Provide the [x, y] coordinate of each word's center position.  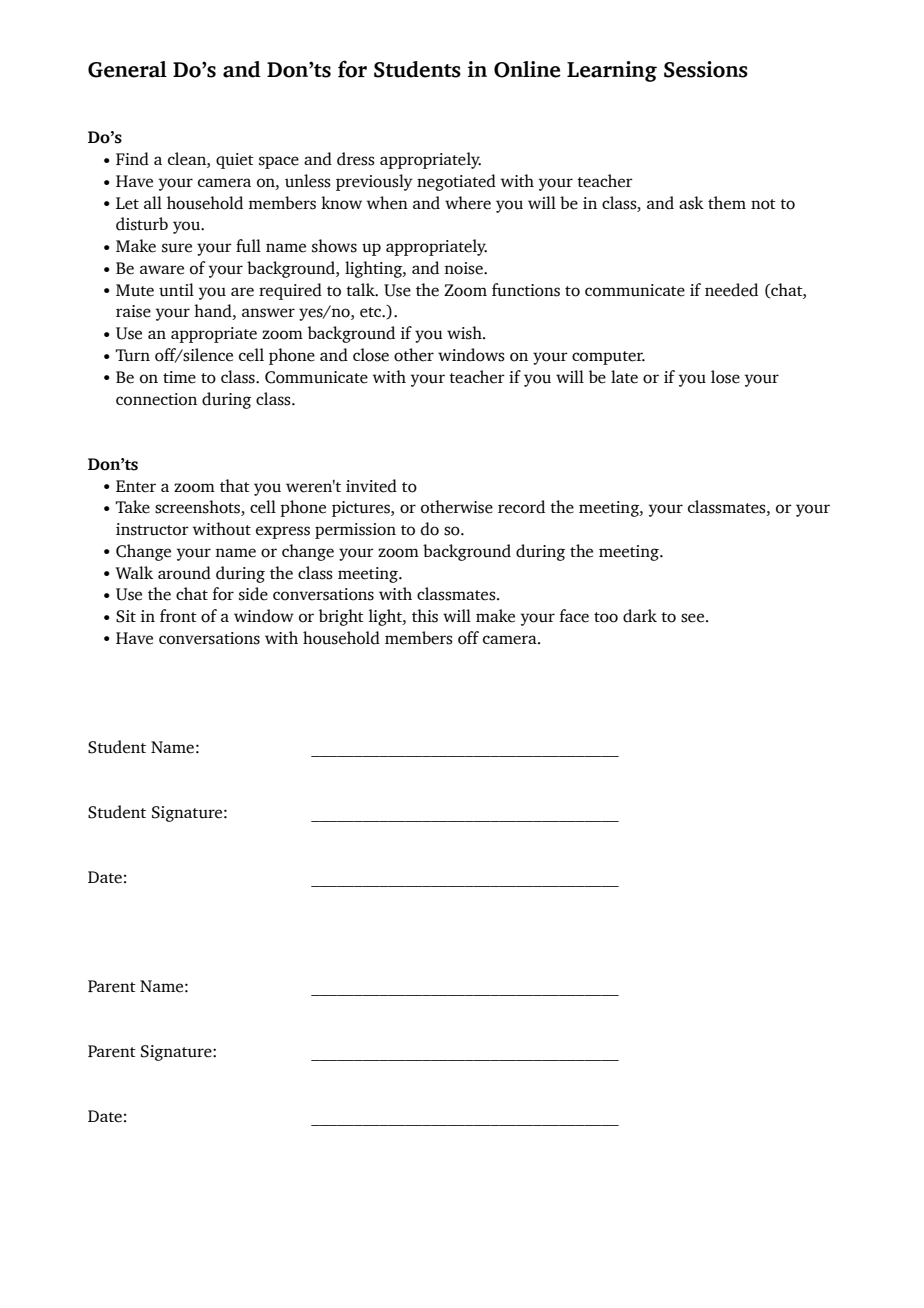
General [127, 69]
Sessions [706, 69]
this [425, 616]
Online [527, 69]
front [178, 616]
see [692, 618]
